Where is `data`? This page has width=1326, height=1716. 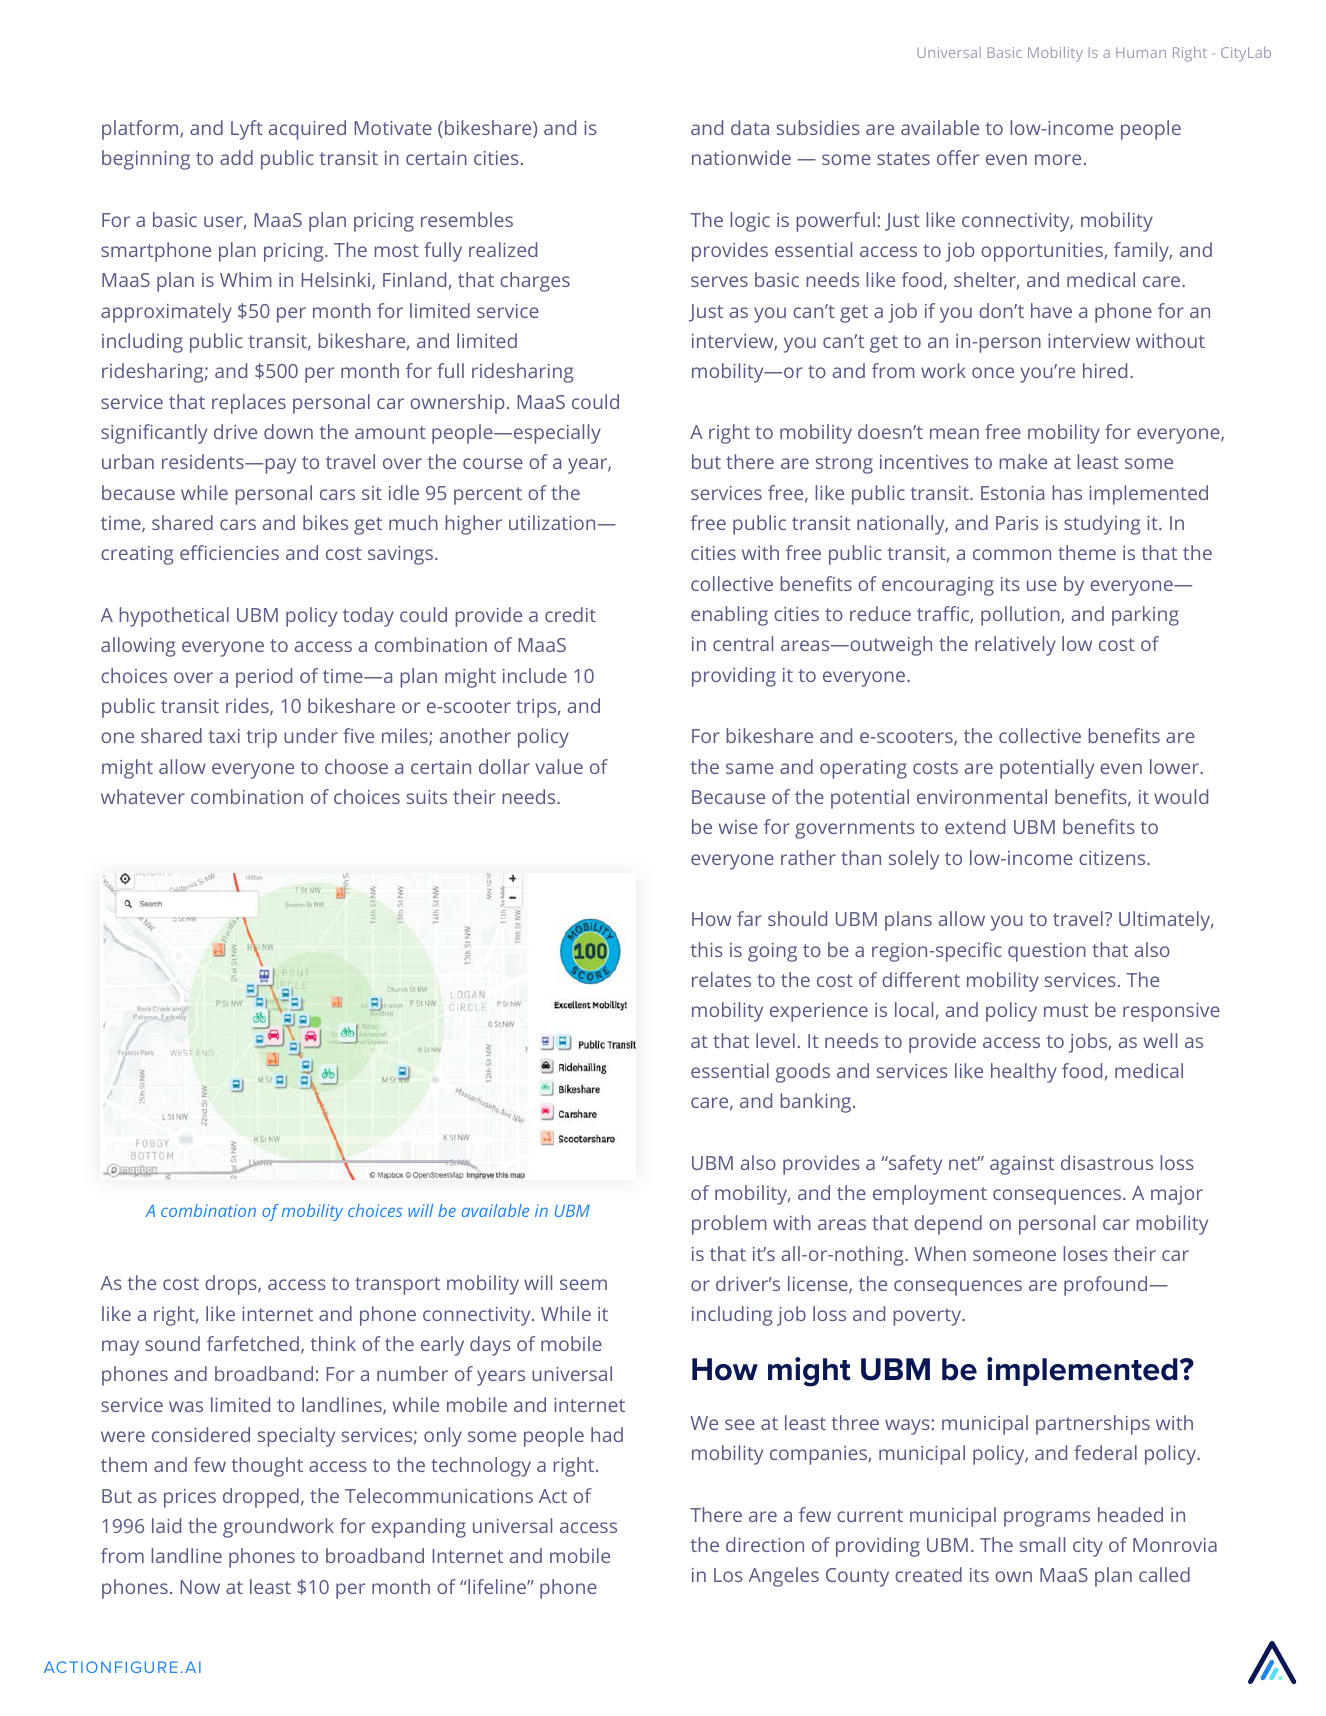
data is located at coordinates (750, 127).
